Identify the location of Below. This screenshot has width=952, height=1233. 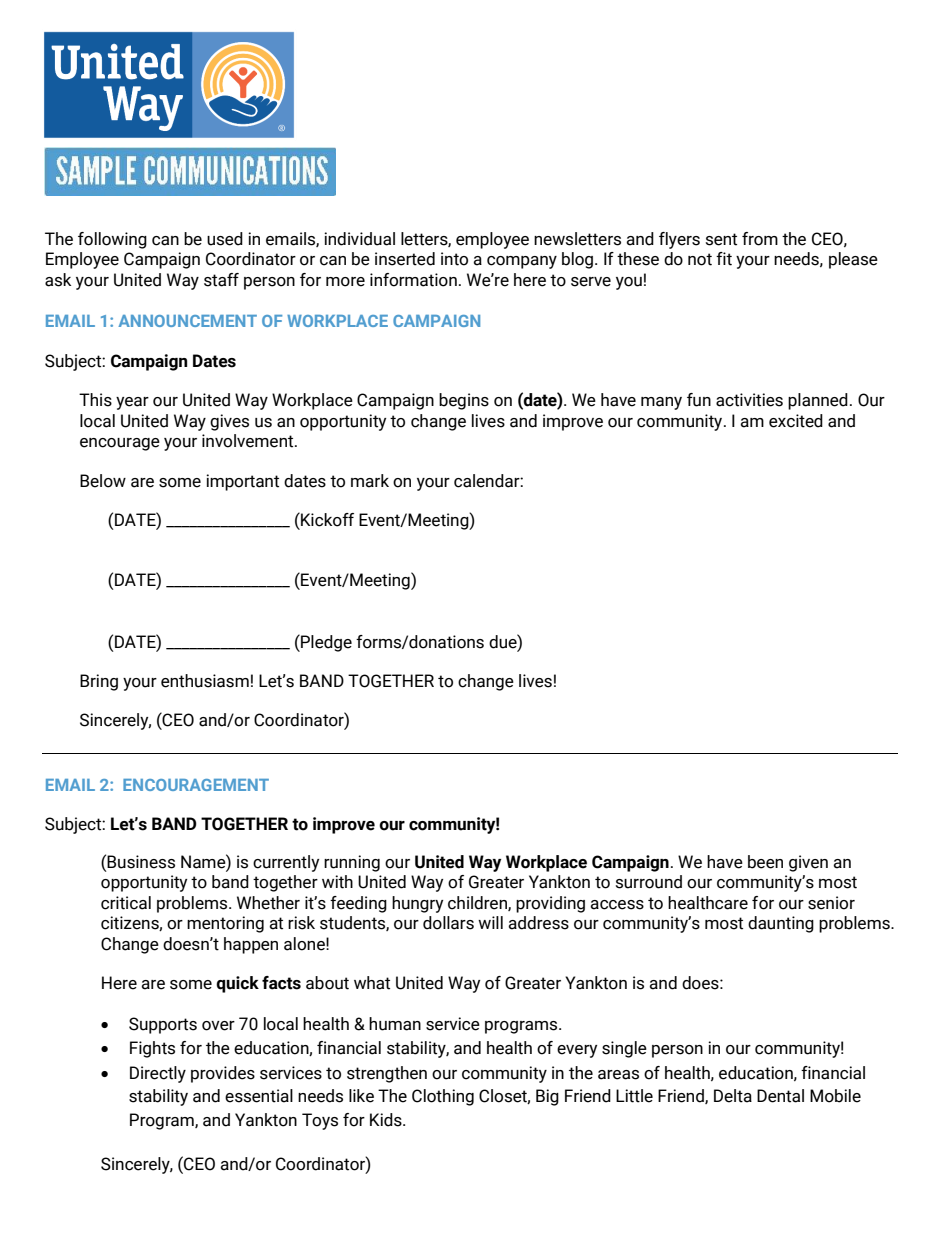
(103, 481).
